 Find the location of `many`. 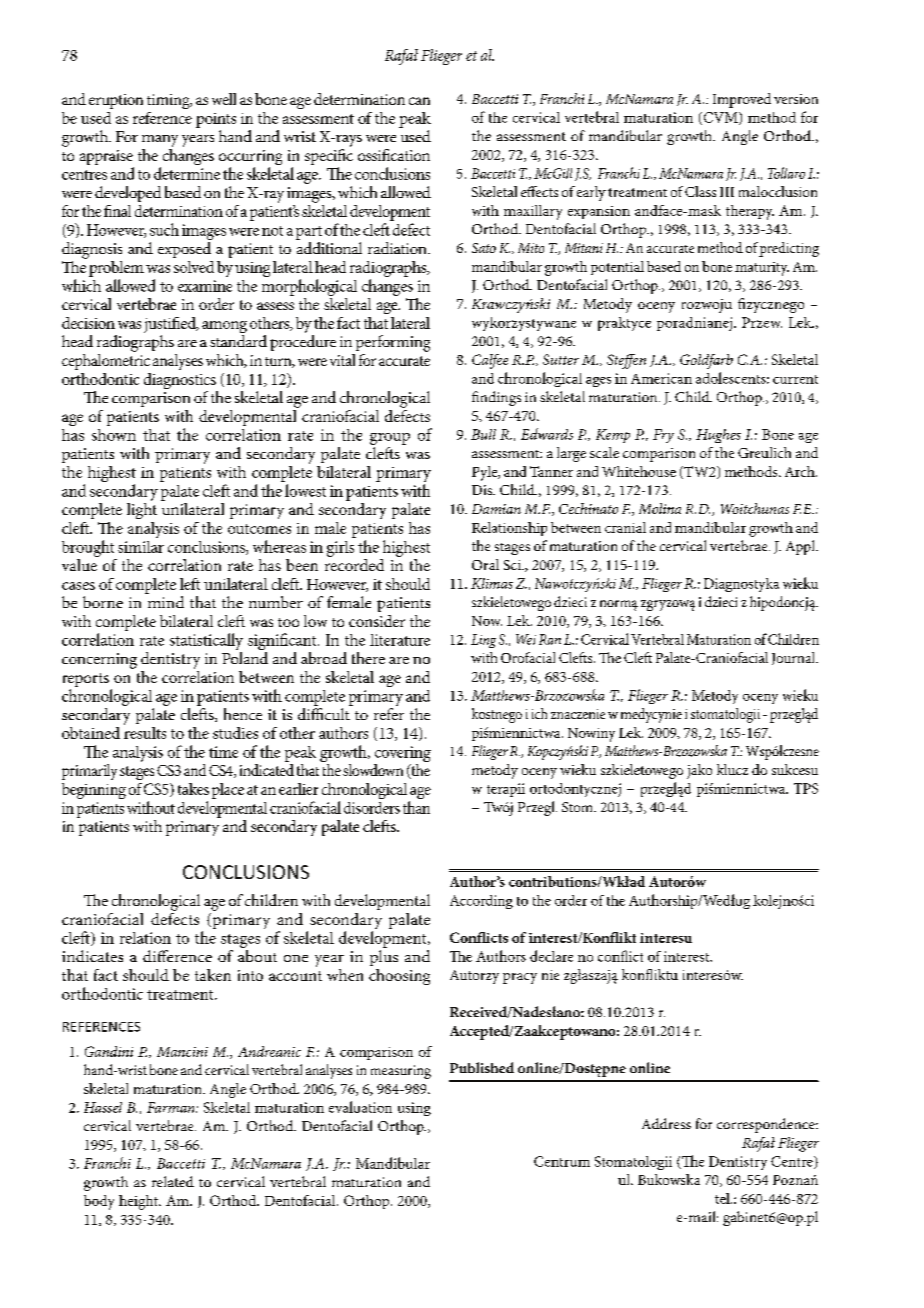

many is located at coordinates (160, 141).
